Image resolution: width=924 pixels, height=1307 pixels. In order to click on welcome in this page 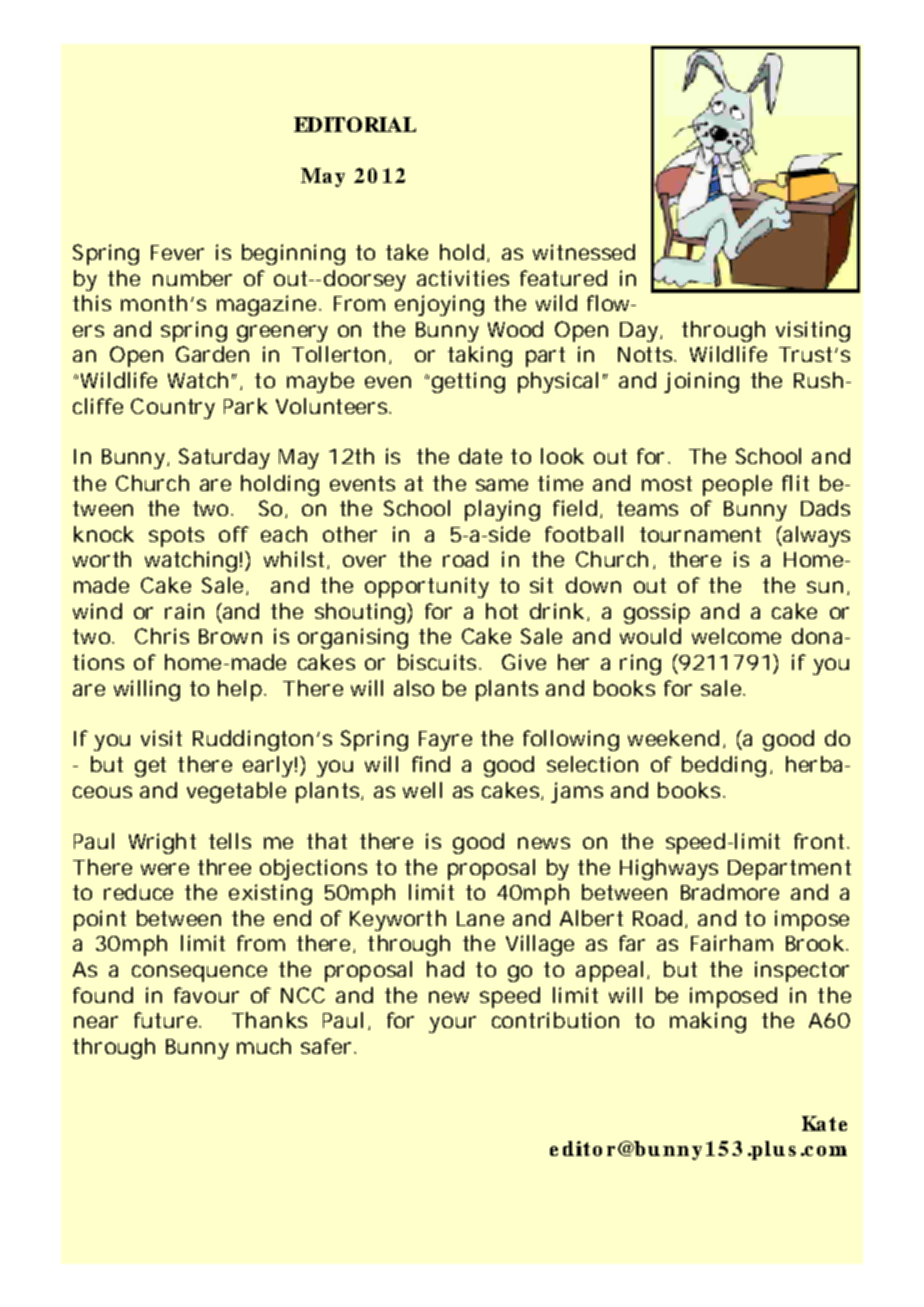, I will do `click(736, 636)`.
